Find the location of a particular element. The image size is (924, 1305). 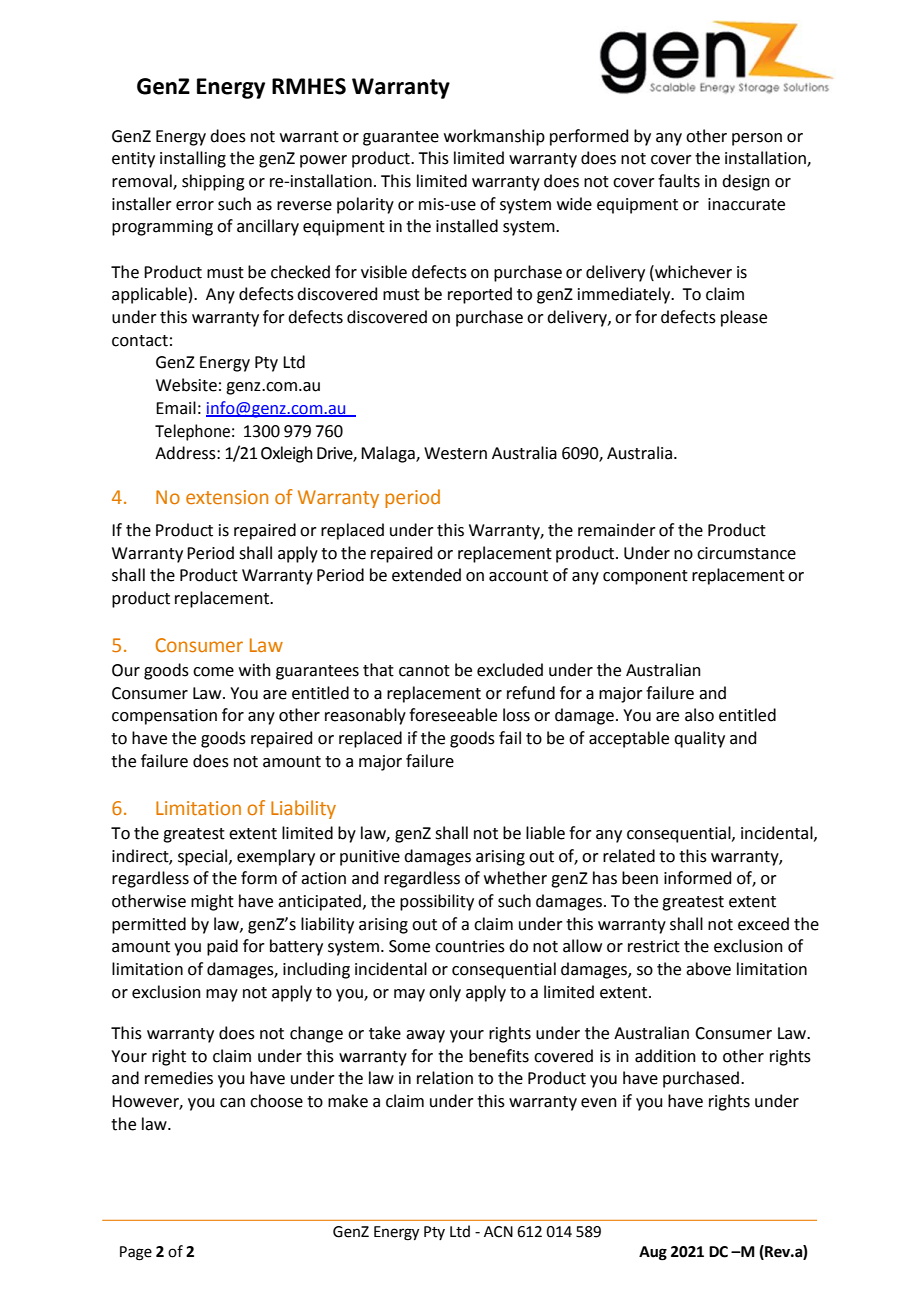

foreseeable is located at coordinates (453, 715).
